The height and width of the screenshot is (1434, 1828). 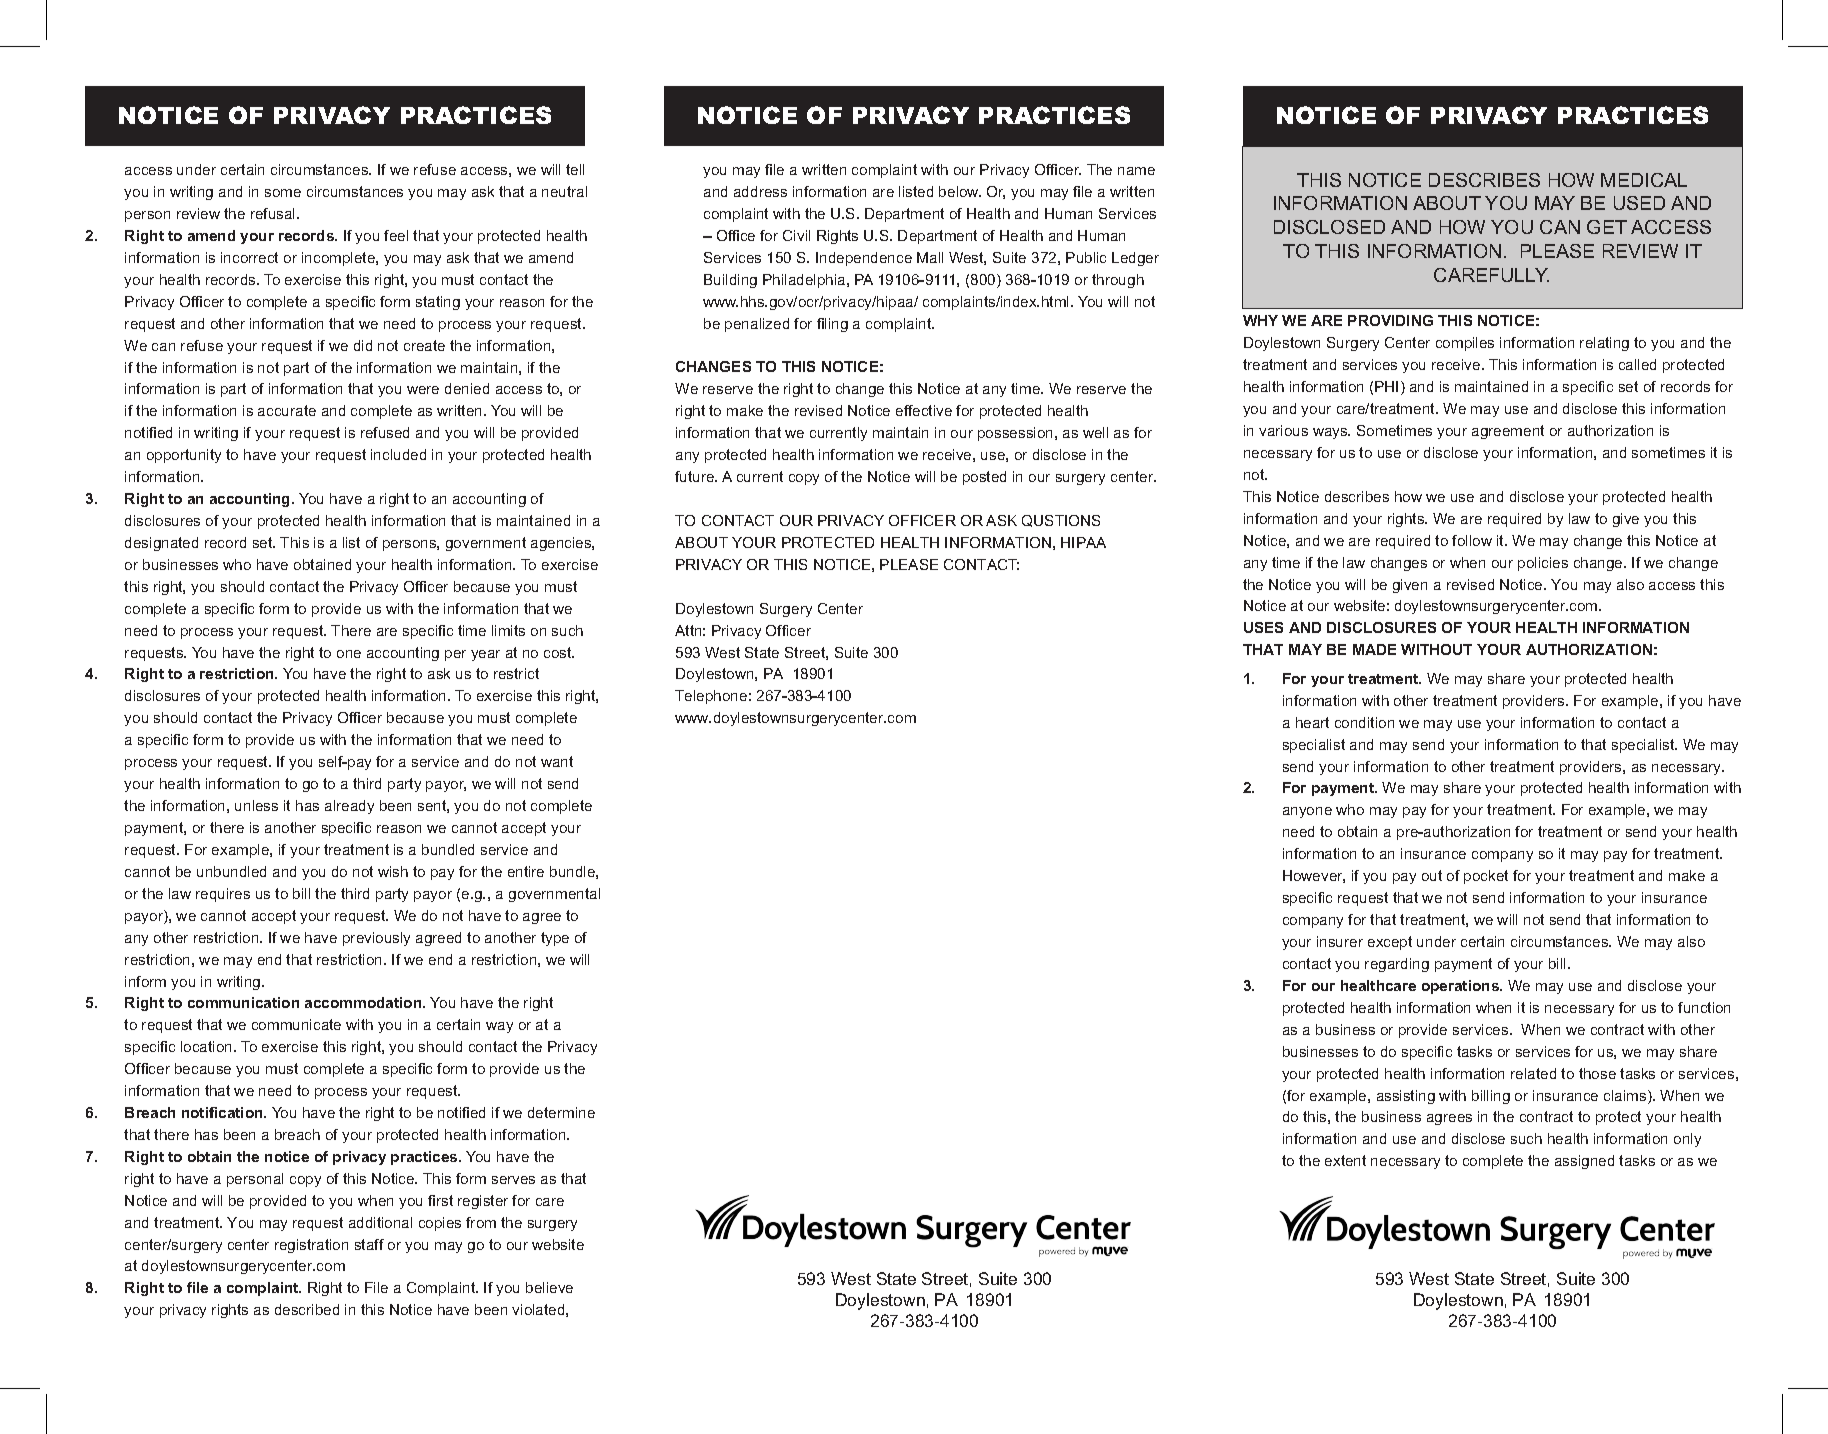 What do you see at coordinates (1461, 987) in the screenshot?
I see `operations` at bounding box center [1461, 987].
